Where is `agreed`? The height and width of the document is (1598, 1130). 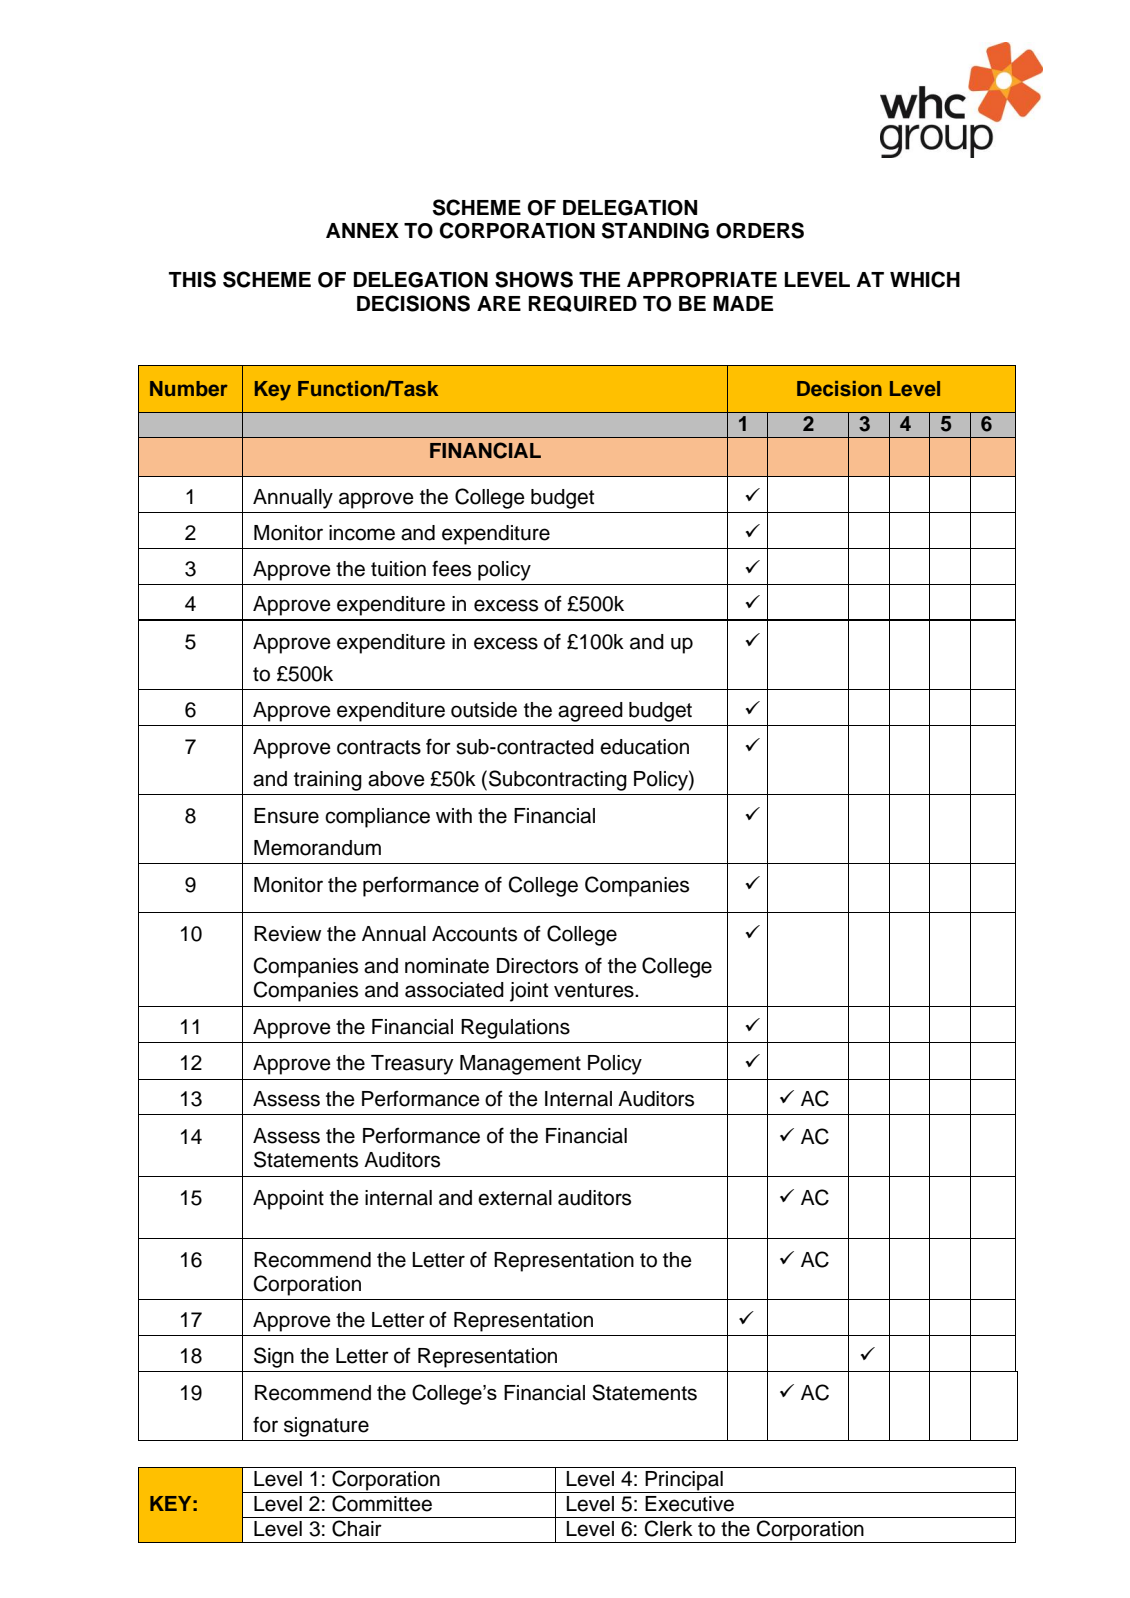 agreed is located at coordinates (590, 712).
